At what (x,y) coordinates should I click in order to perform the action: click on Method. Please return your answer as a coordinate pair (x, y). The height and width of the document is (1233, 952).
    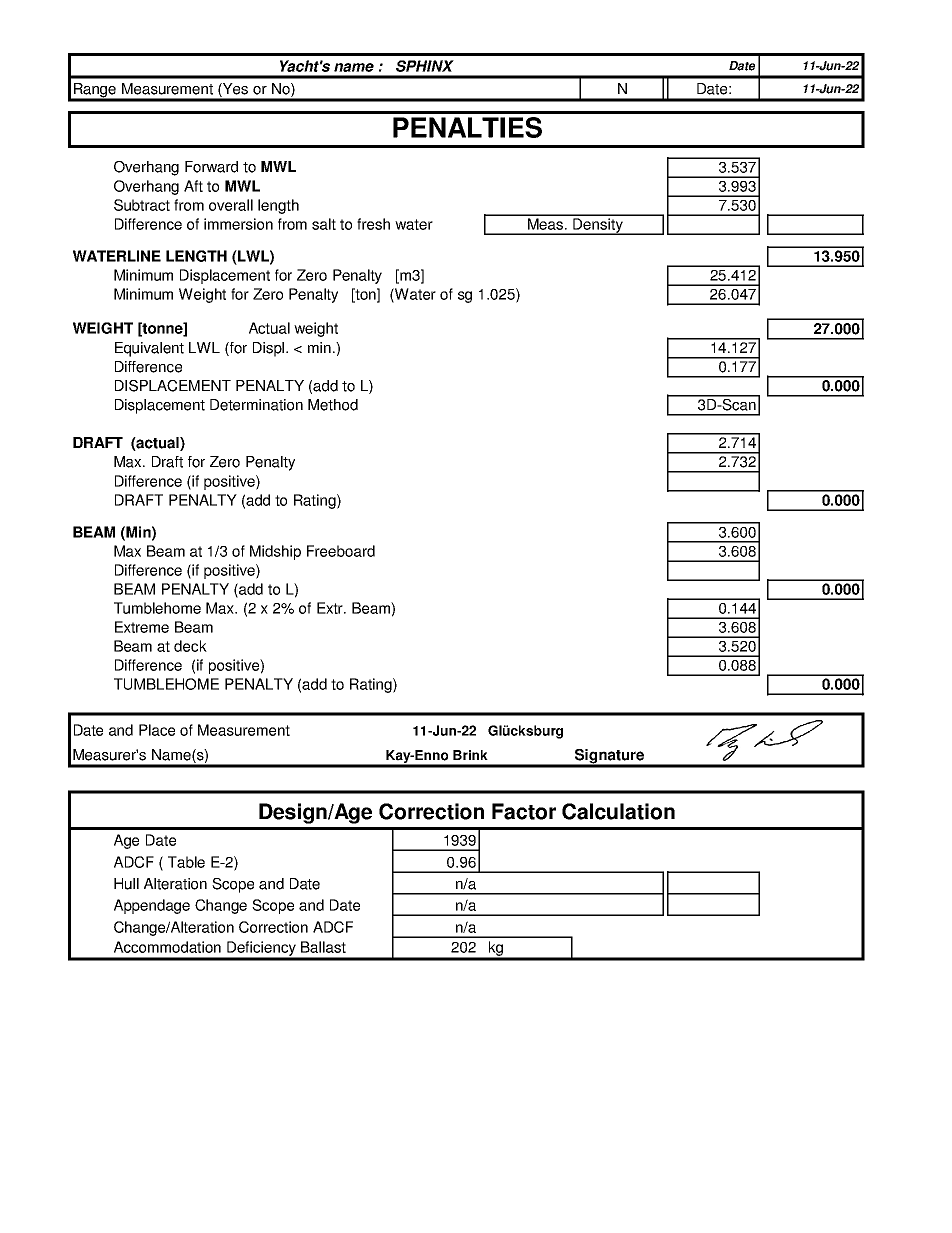
    Looking at the image, I should click on (333, 405).
